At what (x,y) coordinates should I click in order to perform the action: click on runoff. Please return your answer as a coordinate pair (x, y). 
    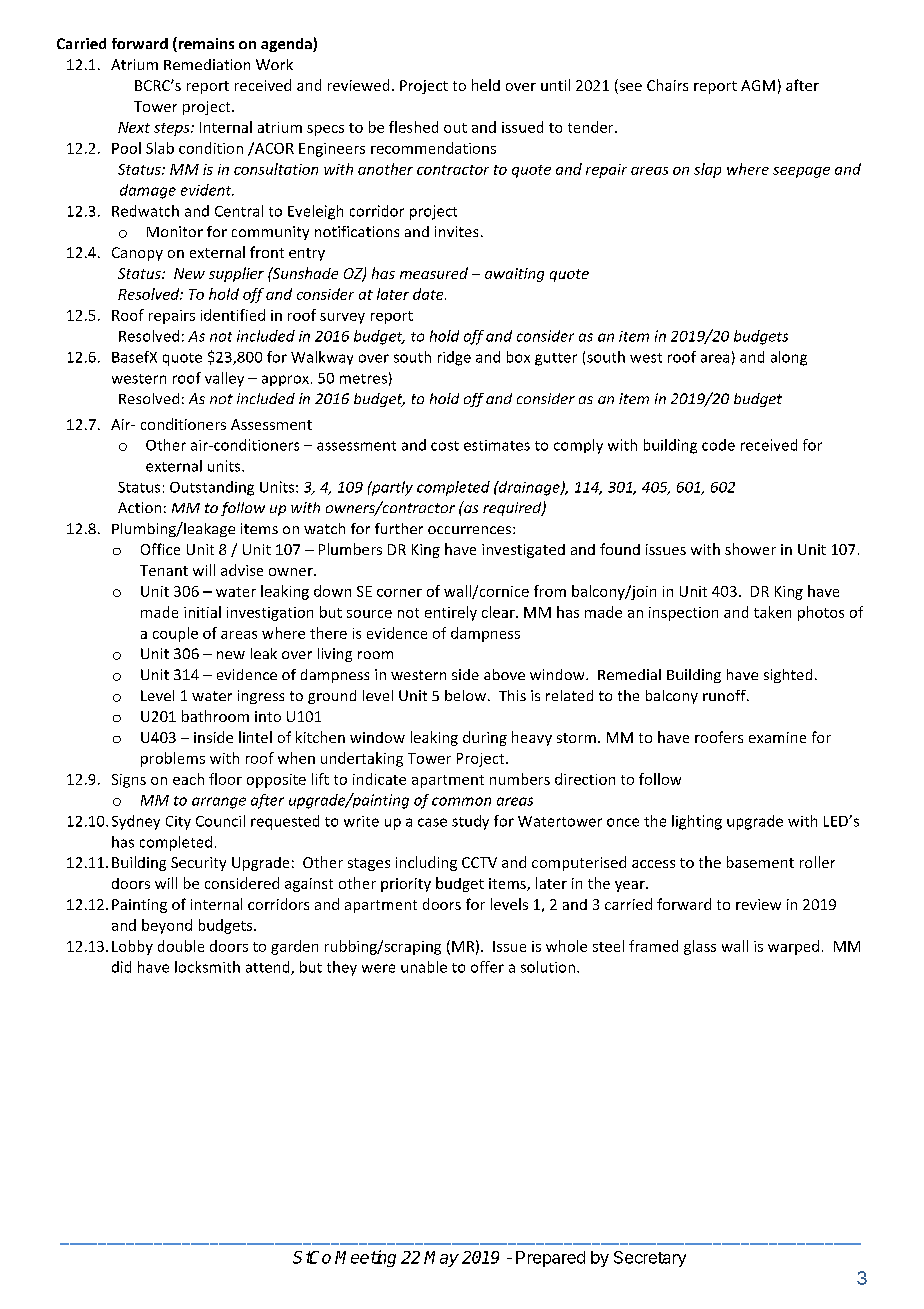
    Looking at the image, I should click on (725, 695).
